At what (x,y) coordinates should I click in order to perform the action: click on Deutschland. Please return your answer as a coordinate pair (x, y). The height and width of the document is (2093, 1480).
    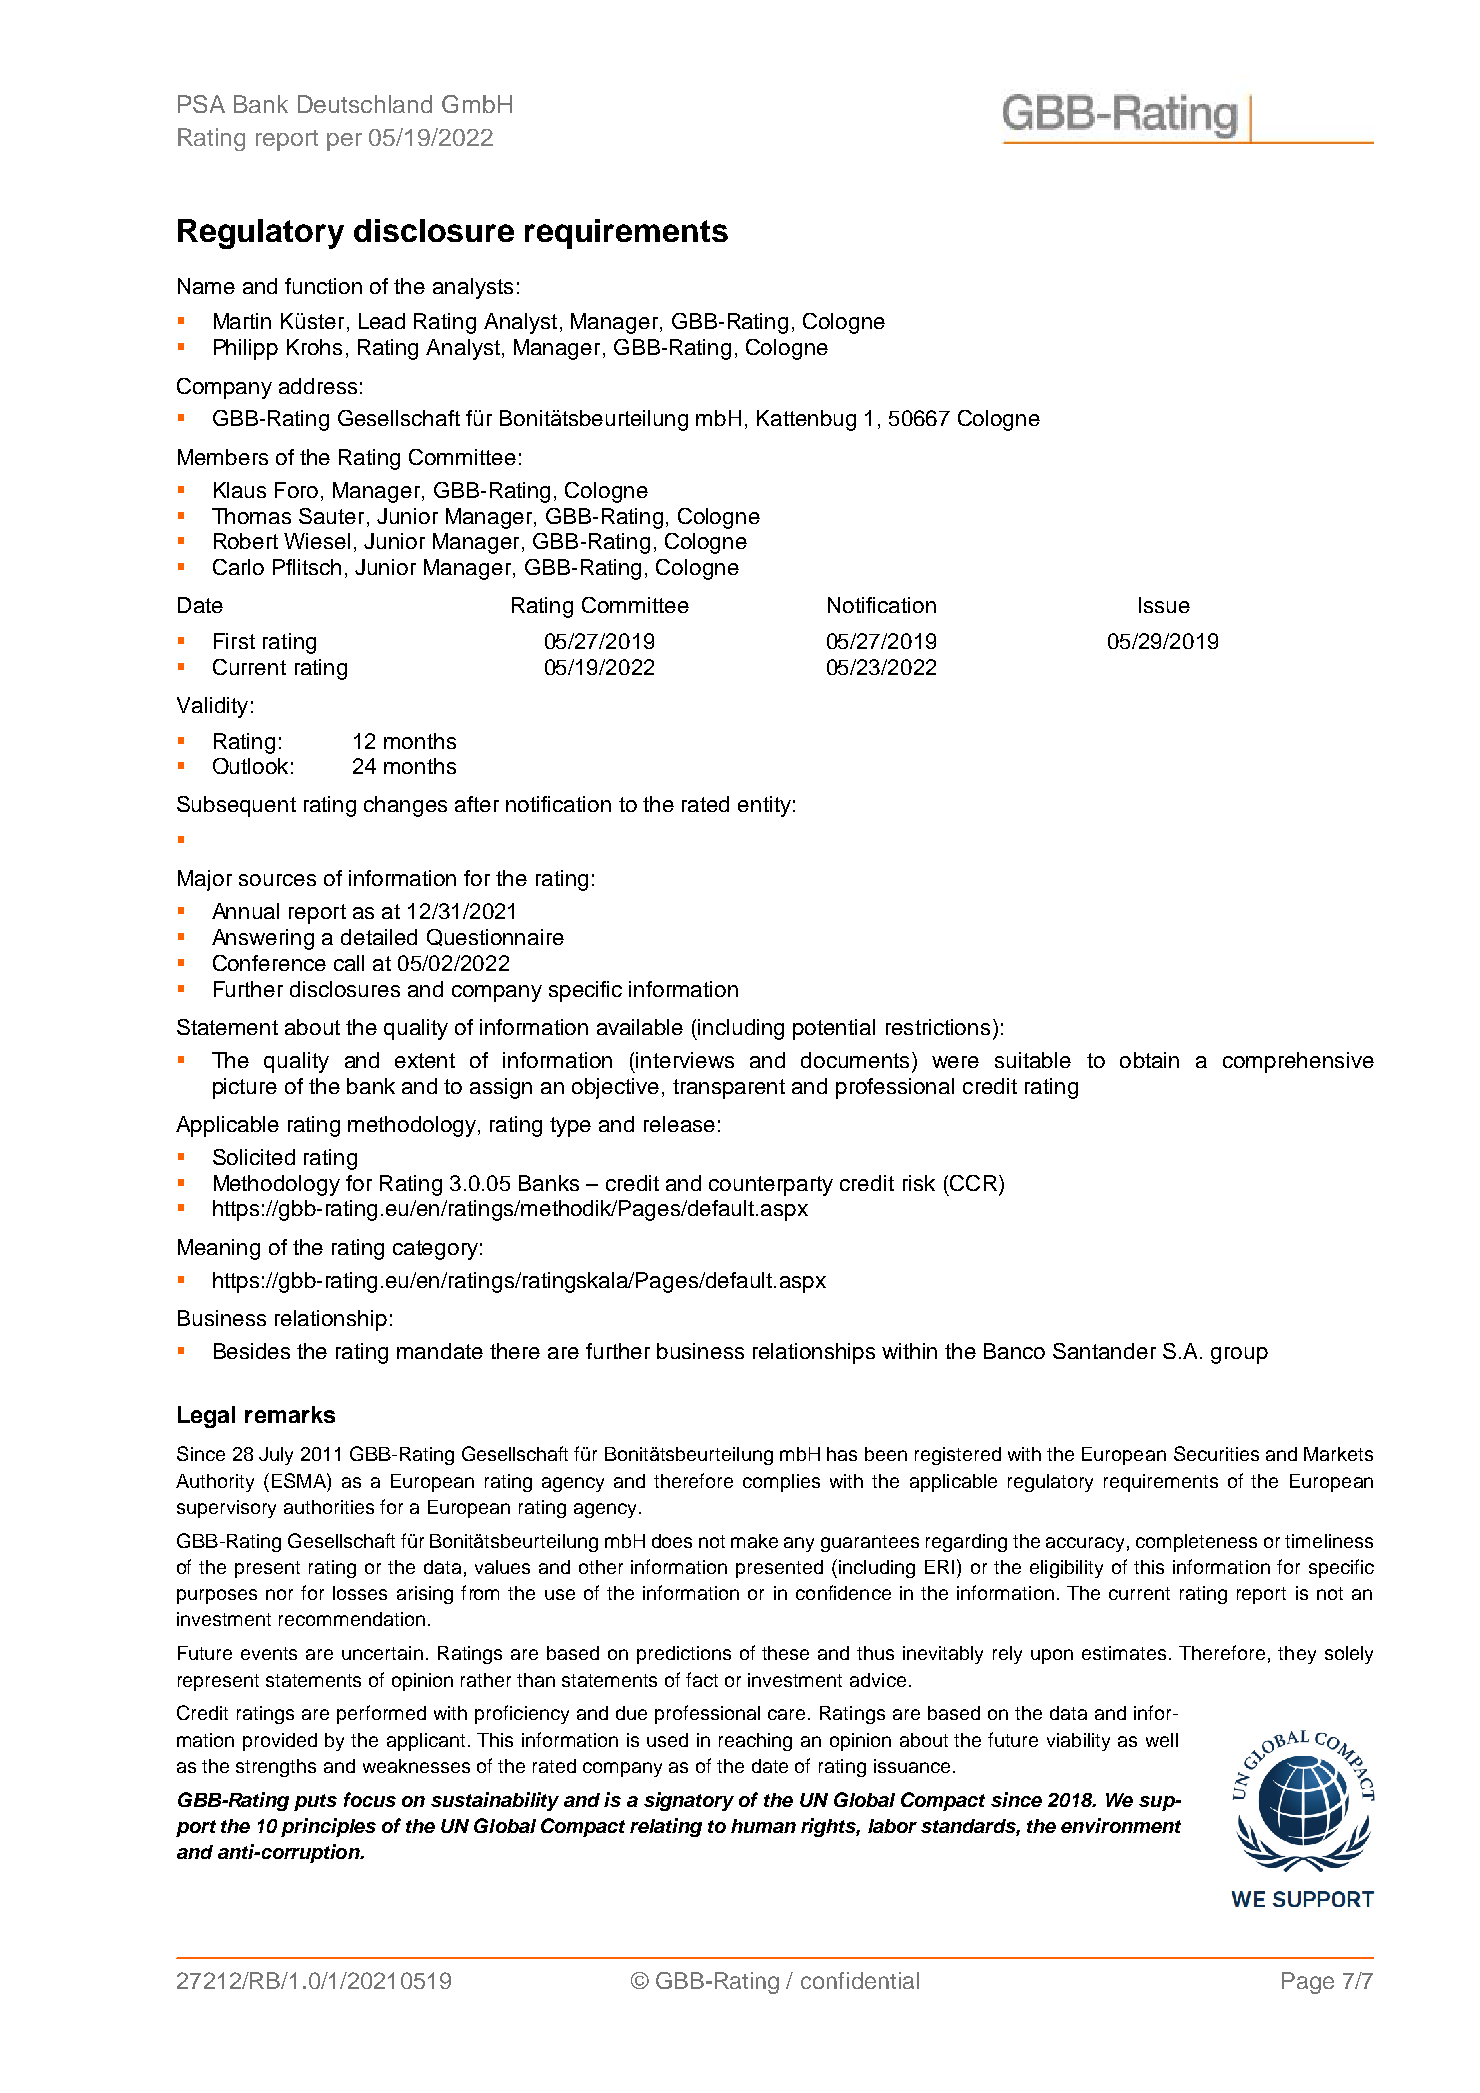
    Looking at the image, I should click on (365, 104).
